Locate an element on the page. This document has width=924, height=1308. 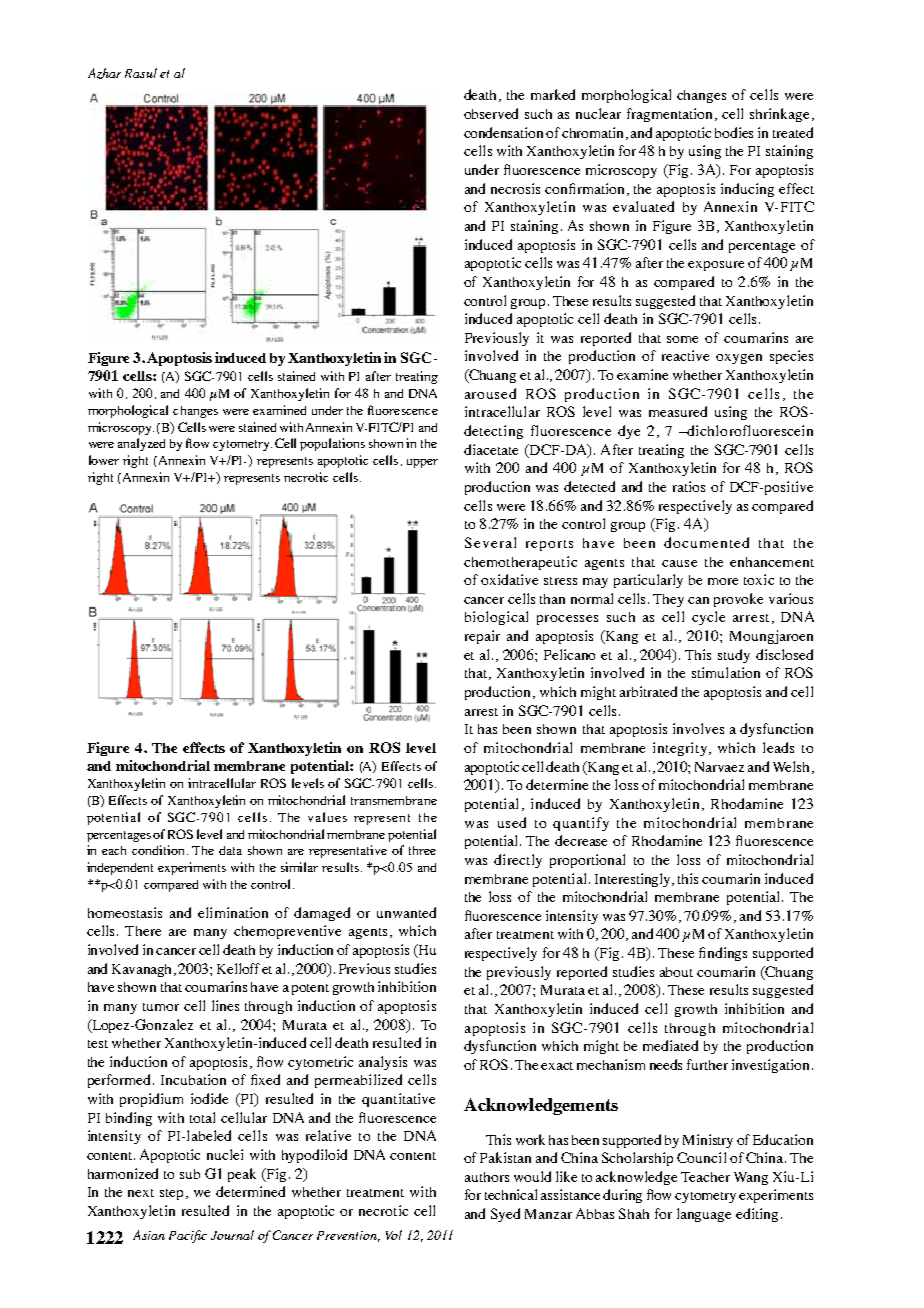
lower is located at coordinates (104, 460).
